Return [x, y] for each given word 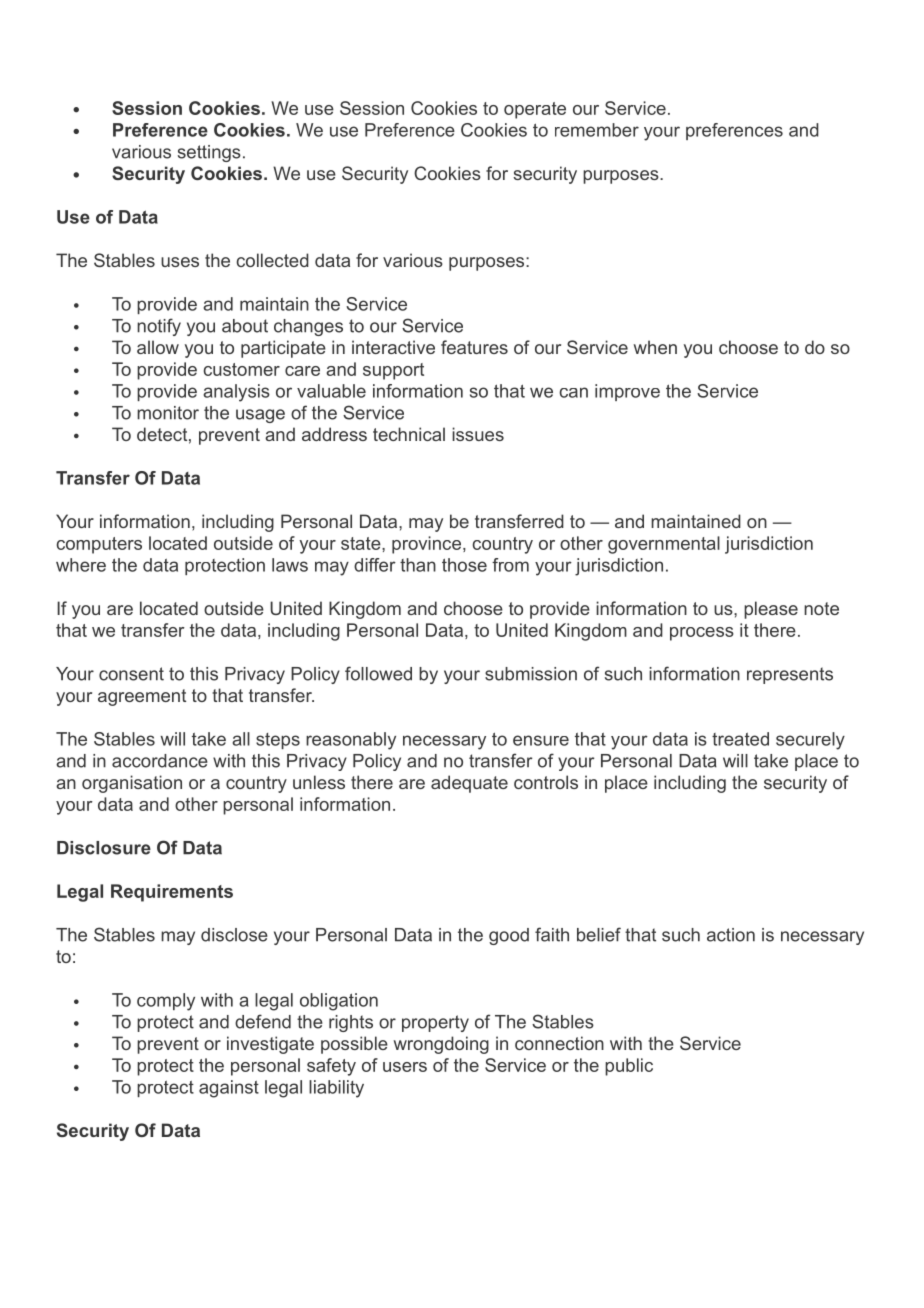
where [81, 565]
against [229, 1089]
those [464, 565]
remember [597, 130]
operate [535, 110]
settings [209, 153]
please [771, 610]
